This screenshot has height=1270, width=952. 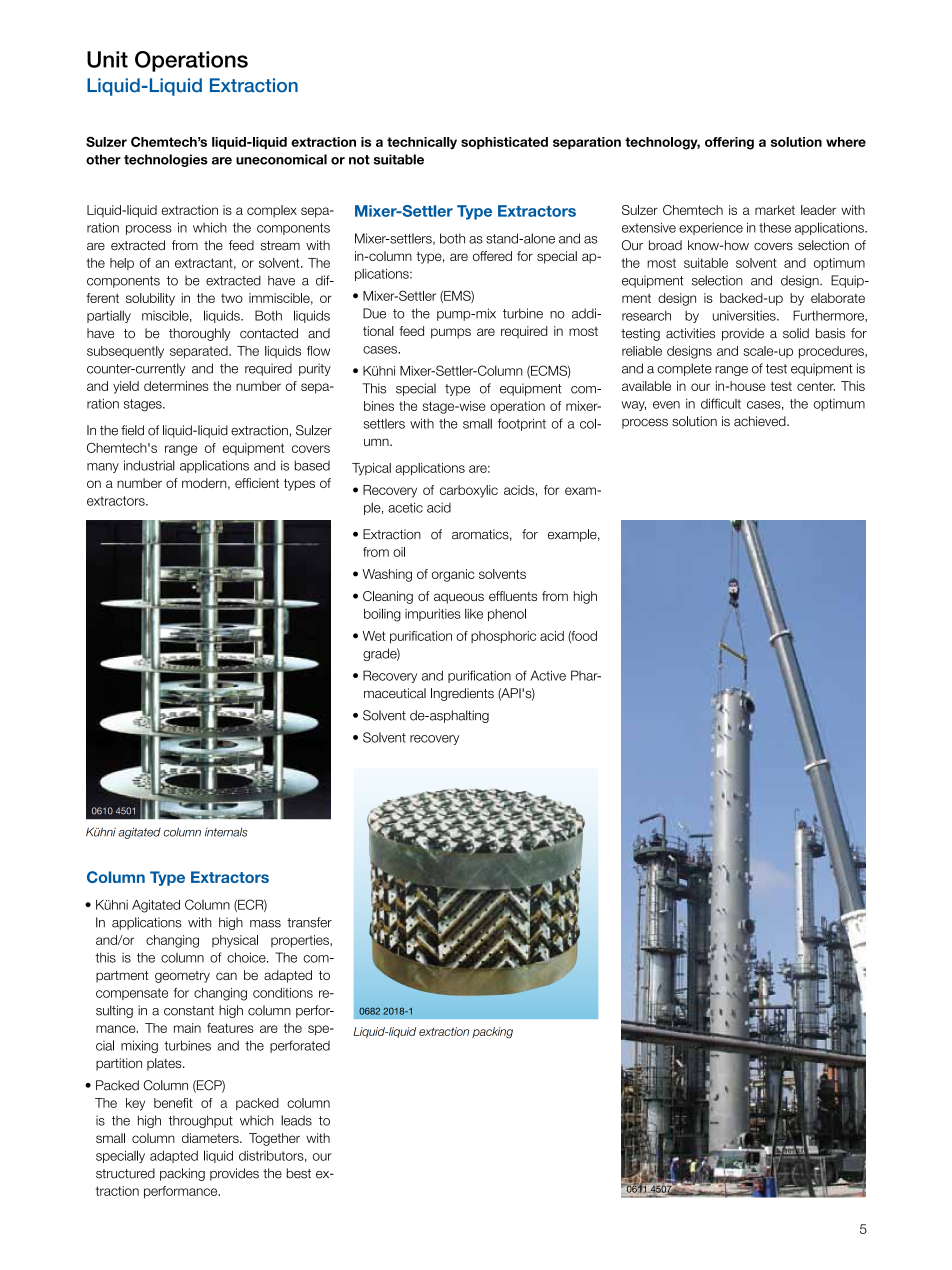 I want to click on Wet, so click(x=374, y=636).
